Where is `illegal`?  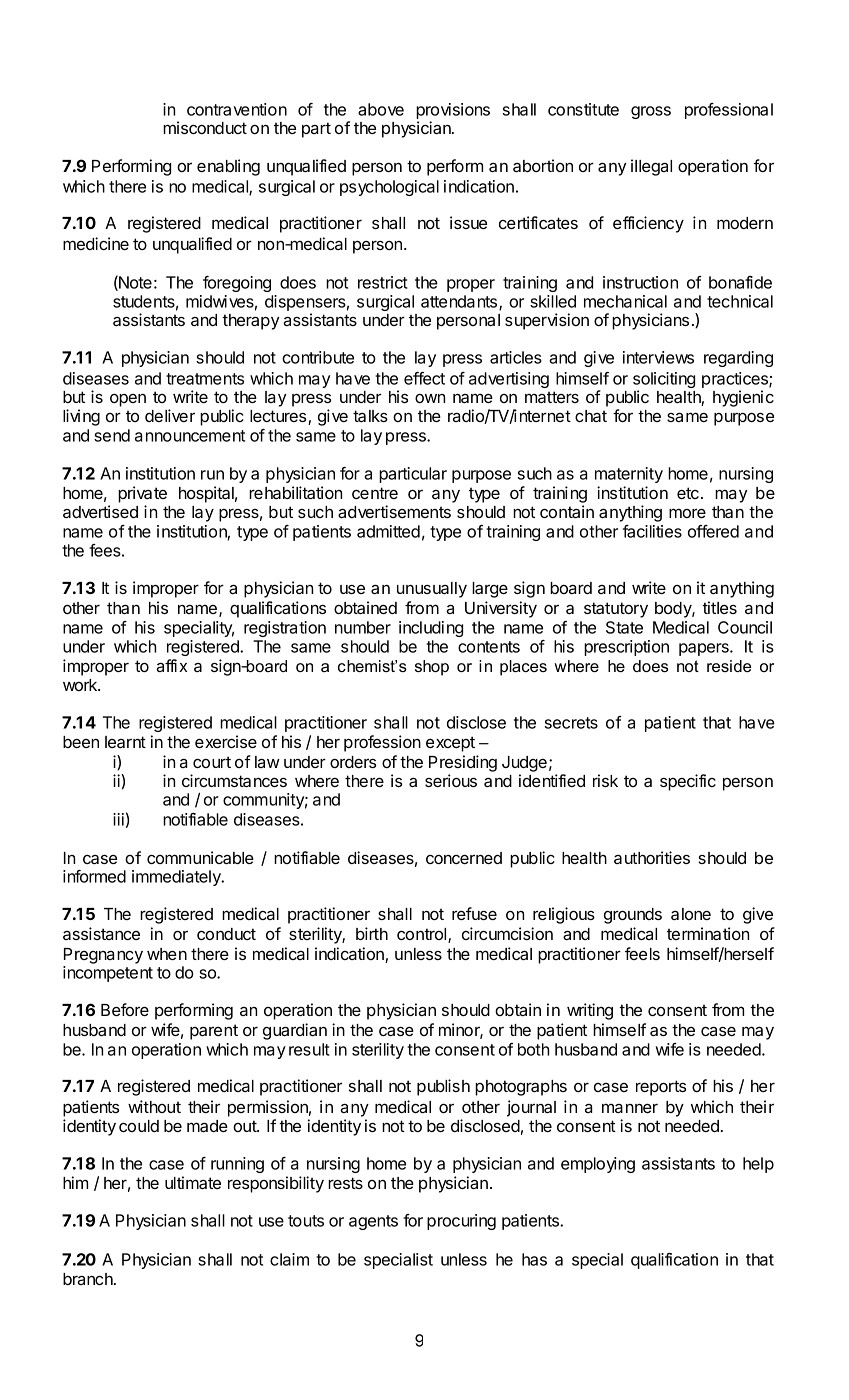 illegal is located at coordinates (651, 167).
